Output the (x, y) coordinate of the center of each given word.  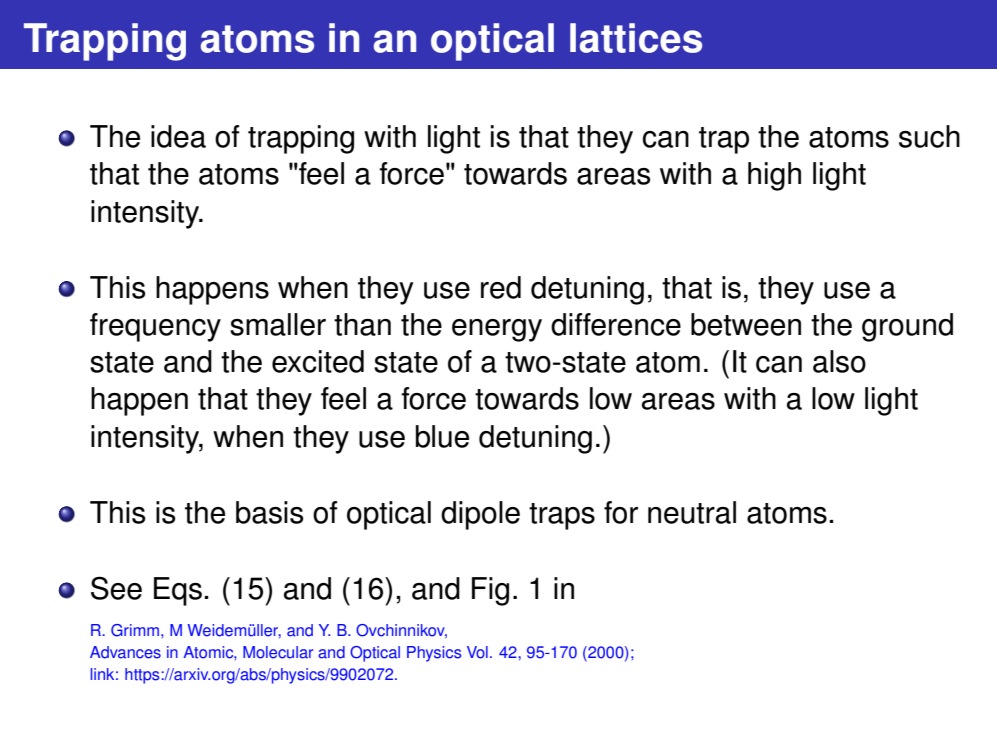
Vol (477, 652)
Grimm (136, 630)
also (839, 361)
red (501, 287)
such (929, 136)
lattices (636, 38)
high (774, 176)
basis (270, 512)
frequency (155, 327)
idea (178, 136)
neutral (692, 512)
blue (442, 436)
